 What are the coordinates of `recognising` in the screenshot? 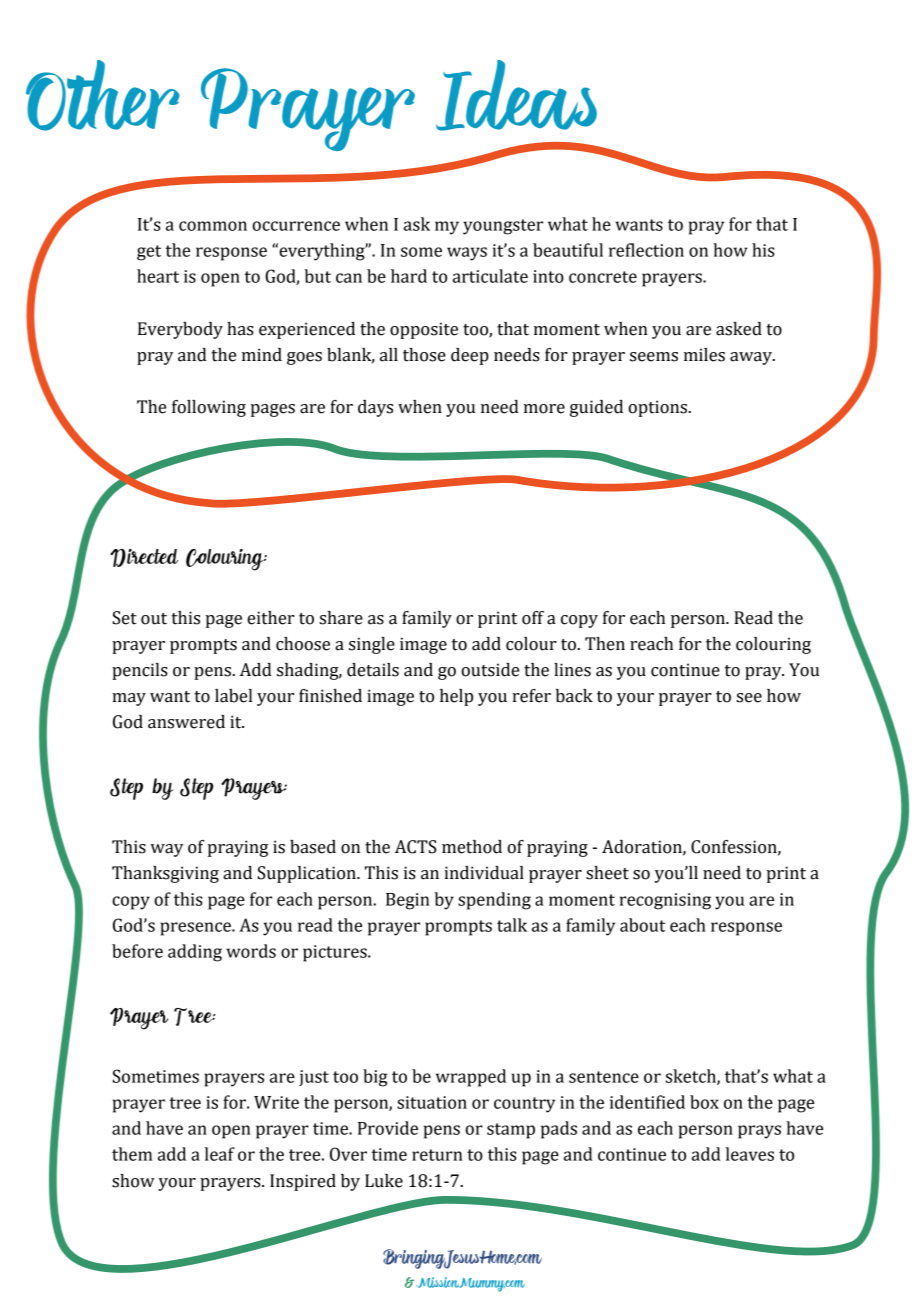 It's located at (665, 901).
